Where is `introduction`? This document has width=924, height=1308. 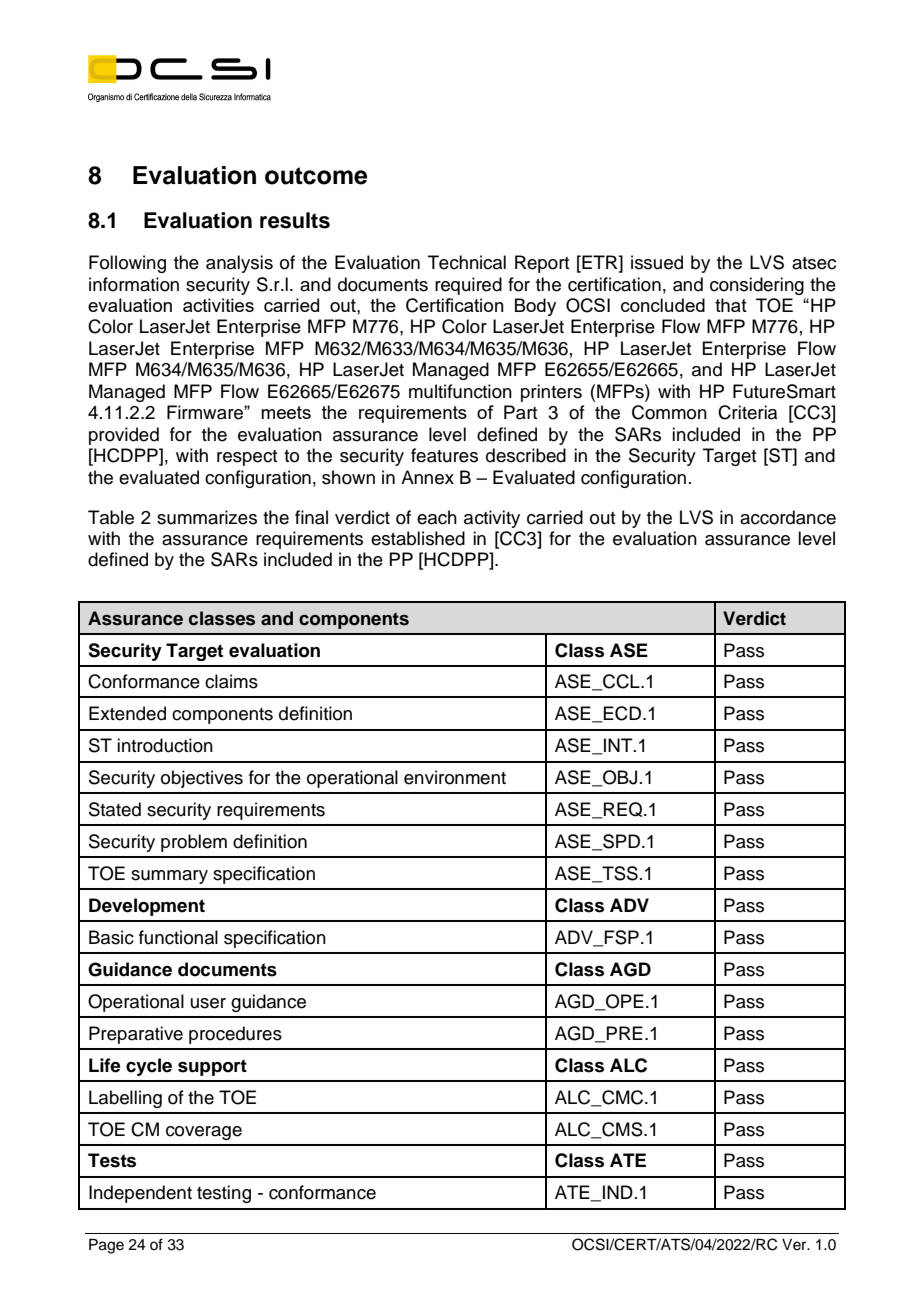
introduction is located at coordinates (165, 745).
